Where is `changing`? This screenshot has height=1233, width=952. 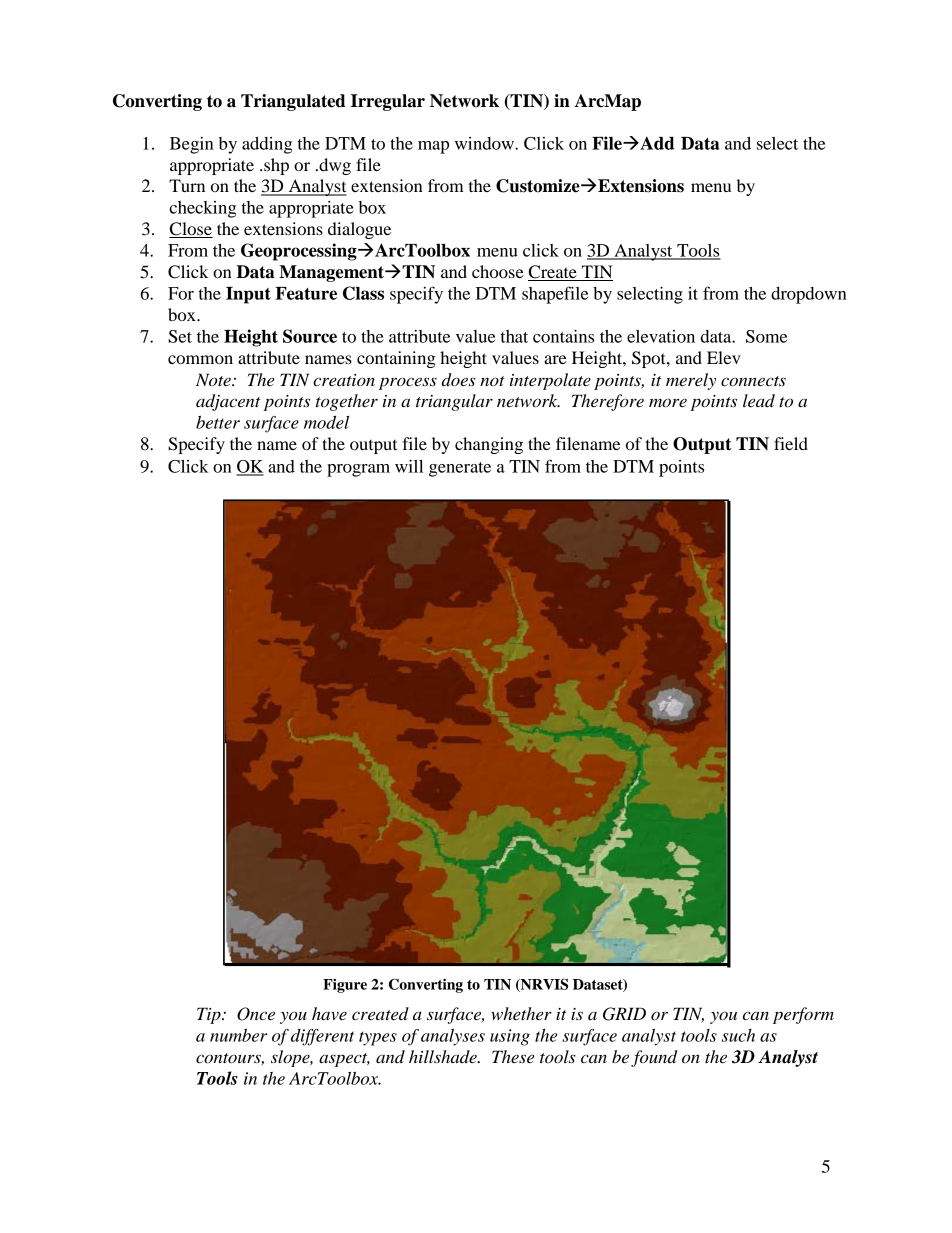 changing is located at coordinates (489, 445).
